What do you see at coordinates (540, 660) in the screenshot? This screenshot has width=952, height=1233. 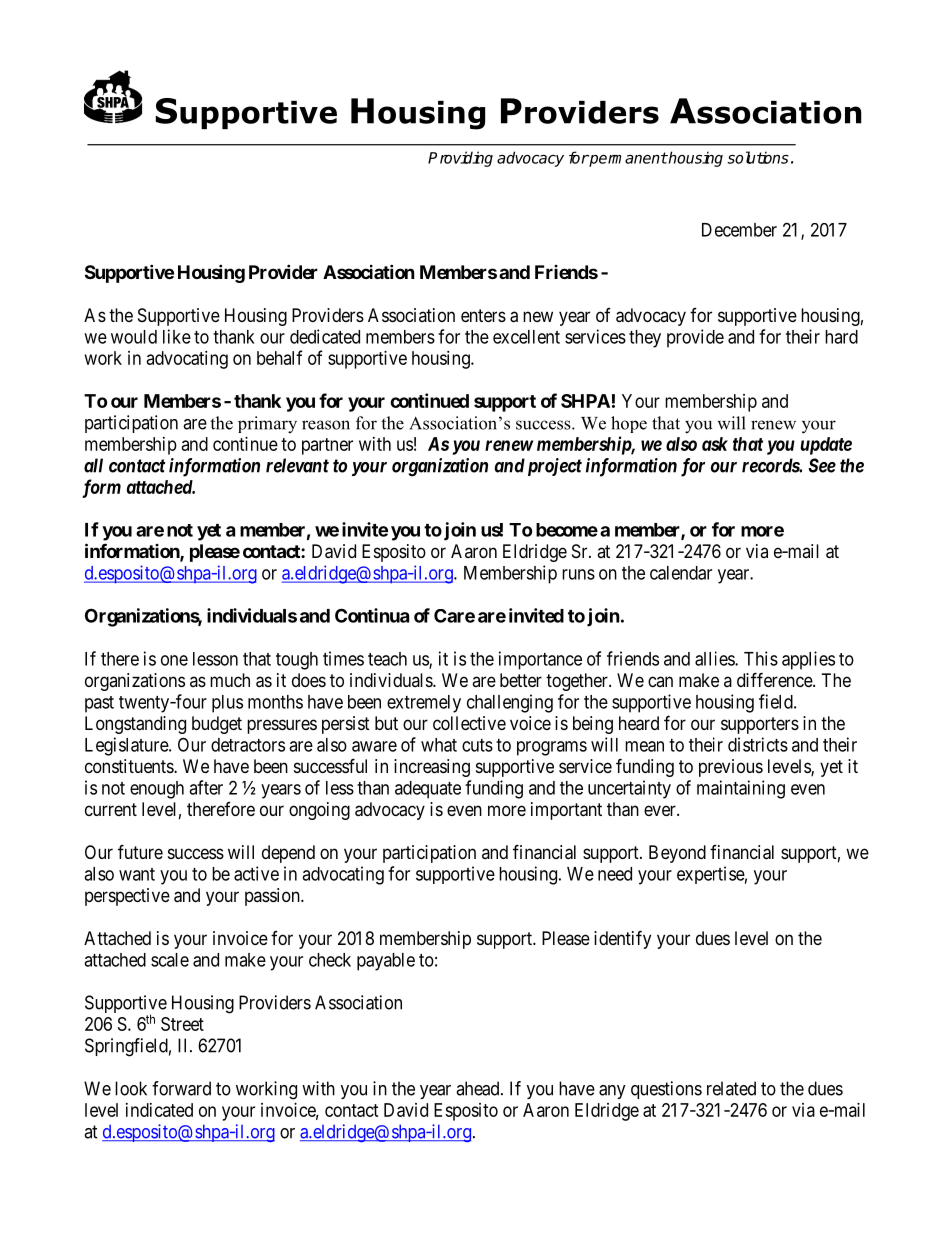 I see `importance` at bounding box center [540, 660].
